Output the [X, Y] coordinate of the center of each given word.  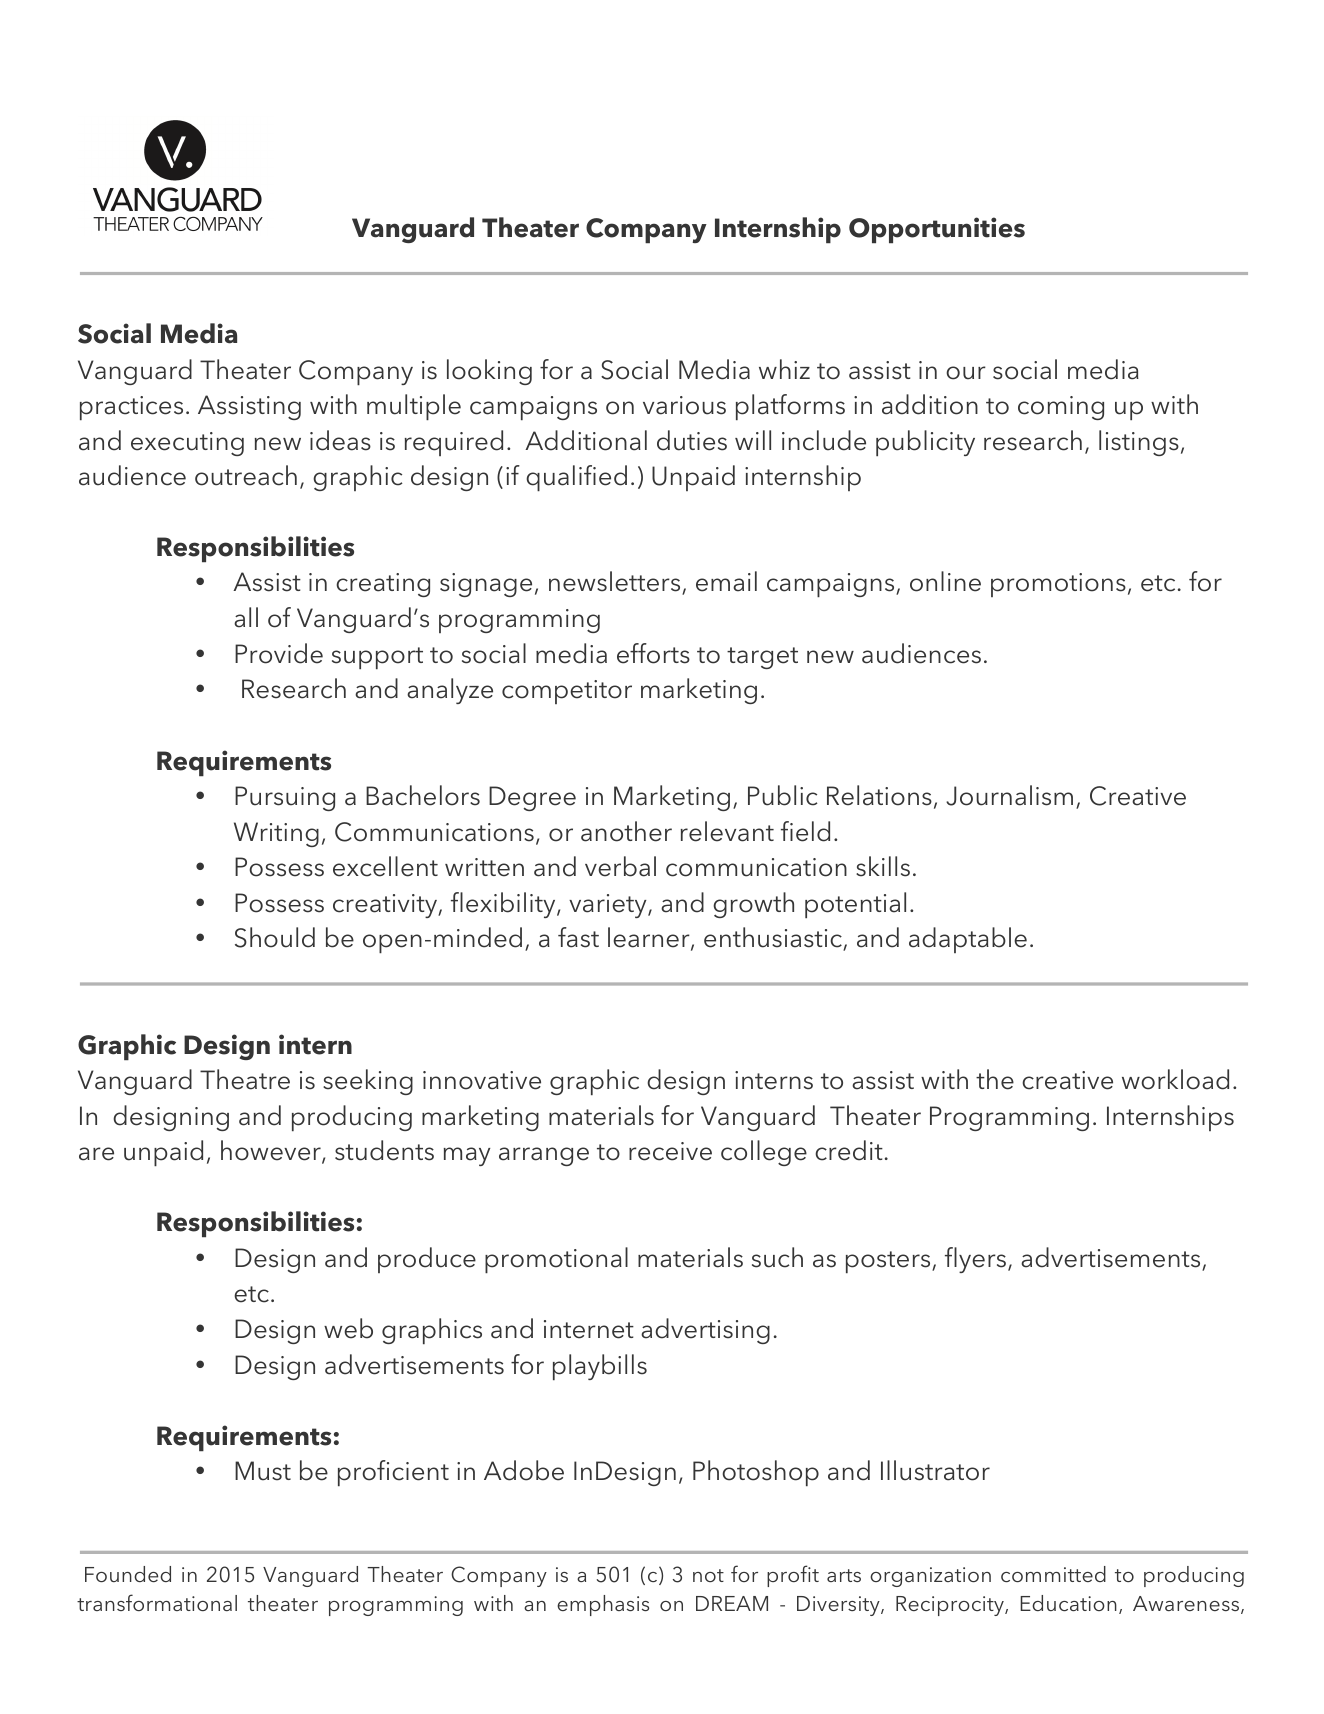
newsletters [616, 583]
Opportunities [937, 230]
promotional [556, 1260]
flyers [975, 1260]
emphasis [603, 1605]
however [272, 1151]
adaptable [968, 940]
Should [275, 937]
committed [1053, 1574]
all [246, 617]
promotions [1058, 585]
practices [131, 408]
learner [650, 938]
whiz [784, 369]
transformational [157, 1602]
